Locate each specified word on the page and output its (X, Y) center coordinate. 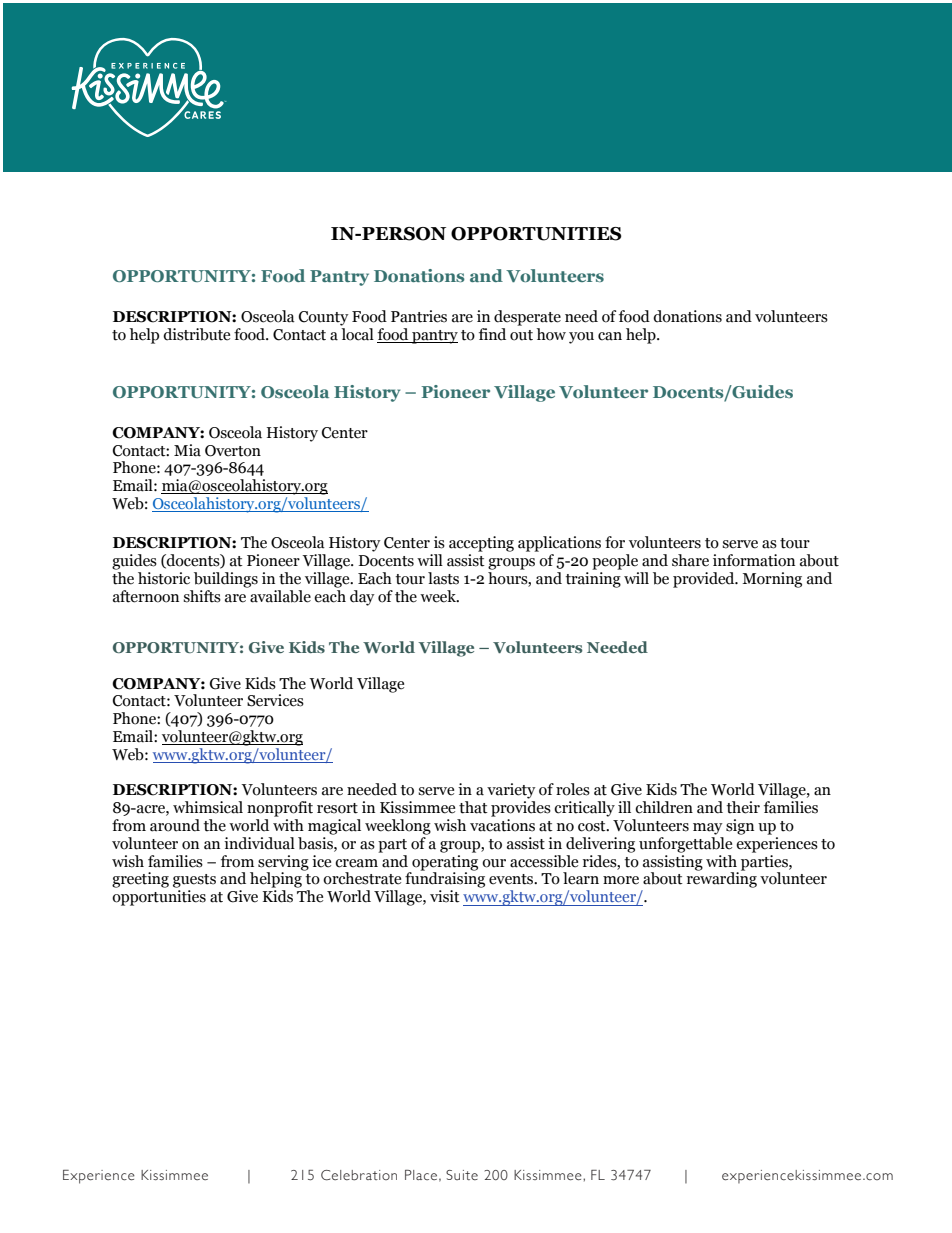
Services (275, 700)
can (610, 336)
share (690, 560)
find (492, 334)
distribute (196, 334)
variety (511, 791)
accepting (481, 544)
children (664, 807)
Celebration (359, 1175)
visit (445, 896)
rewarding (722, 879)
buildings (226, 580)
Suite (462, 1175)
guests (194, 881)
